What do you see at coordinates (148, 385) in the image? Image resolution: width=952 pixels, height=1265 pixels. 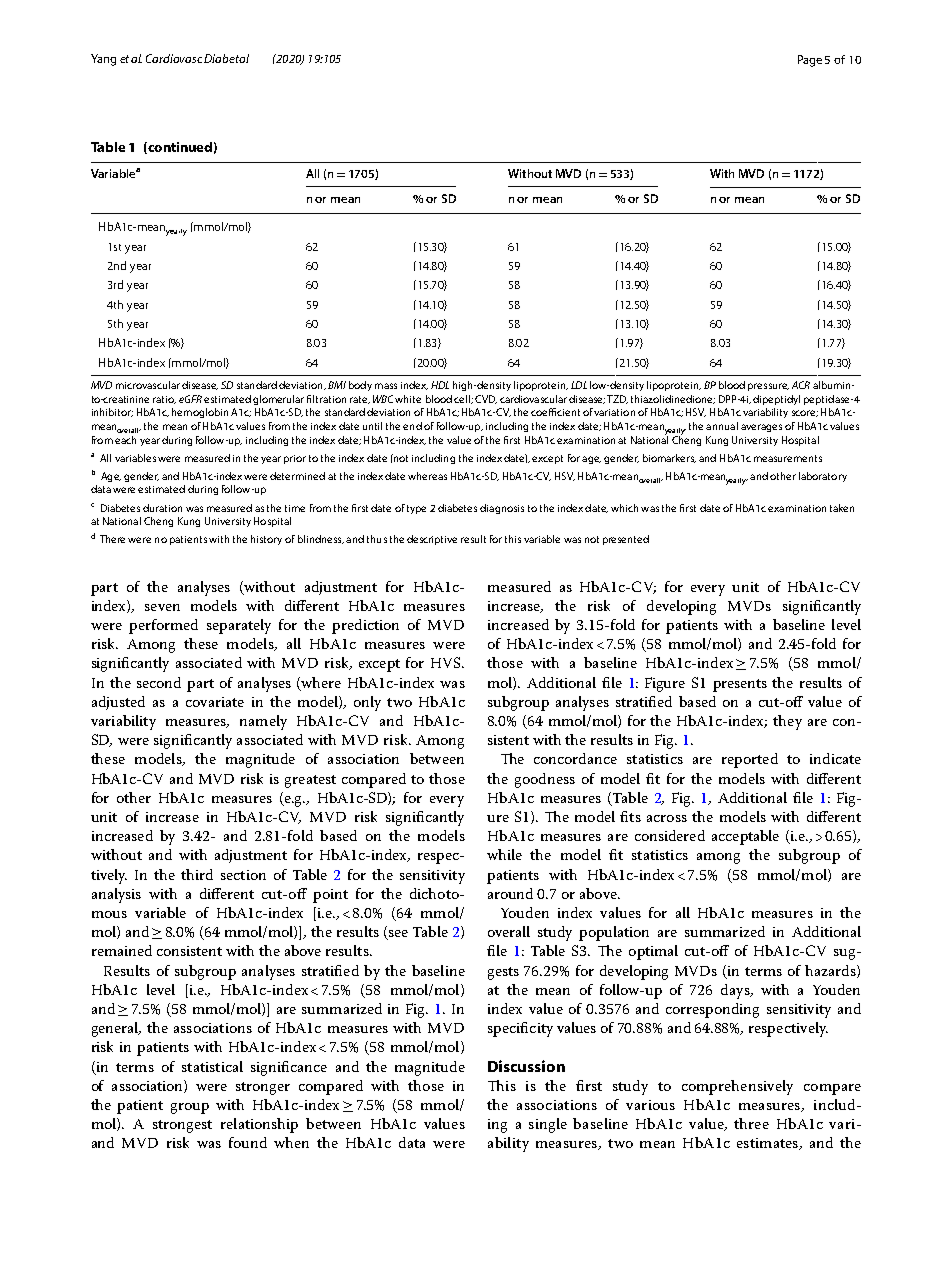 I see `microvascular` at bounding box center [148, 385].
